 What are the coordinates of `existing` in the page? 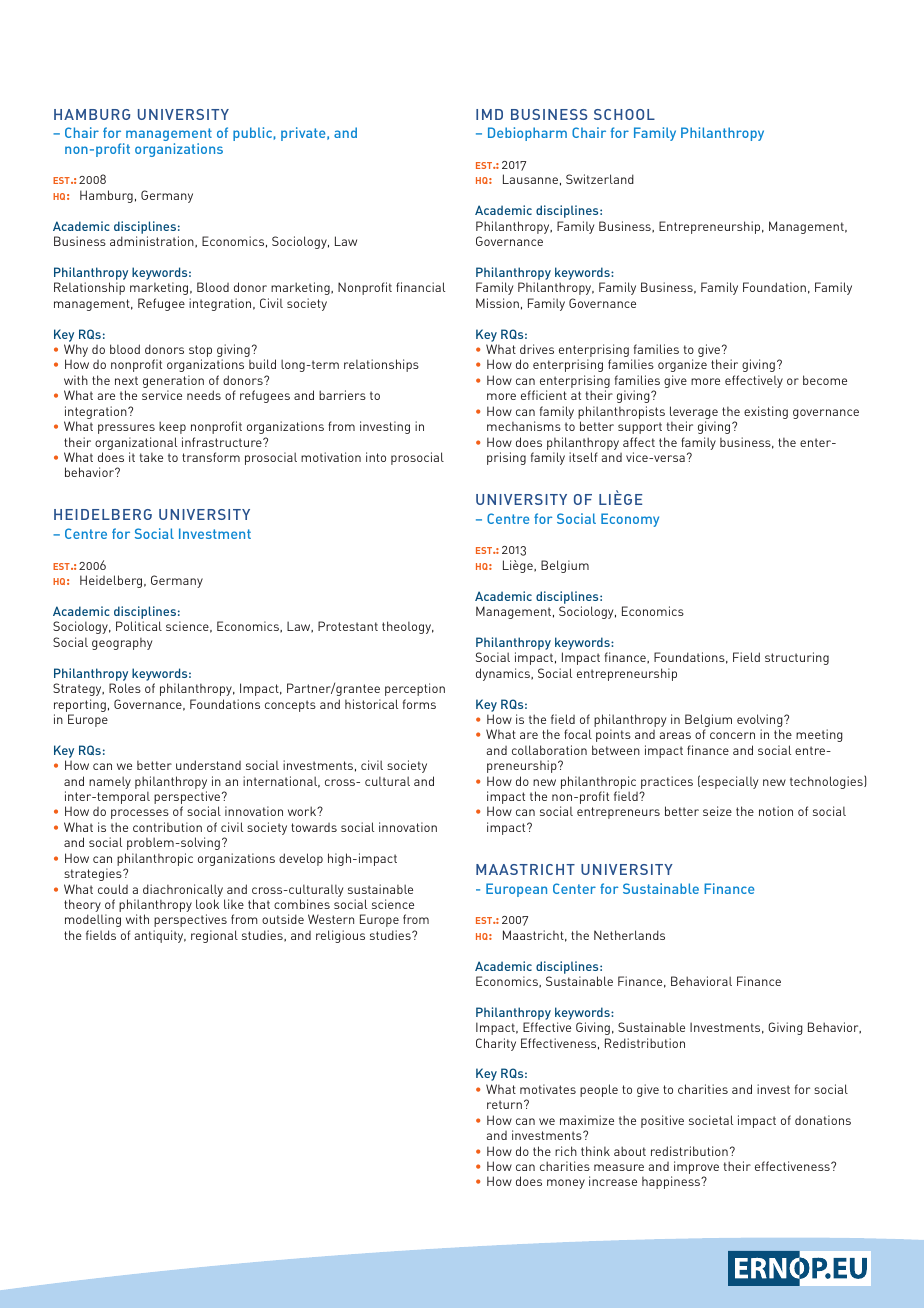 It's located at (766, 412).
